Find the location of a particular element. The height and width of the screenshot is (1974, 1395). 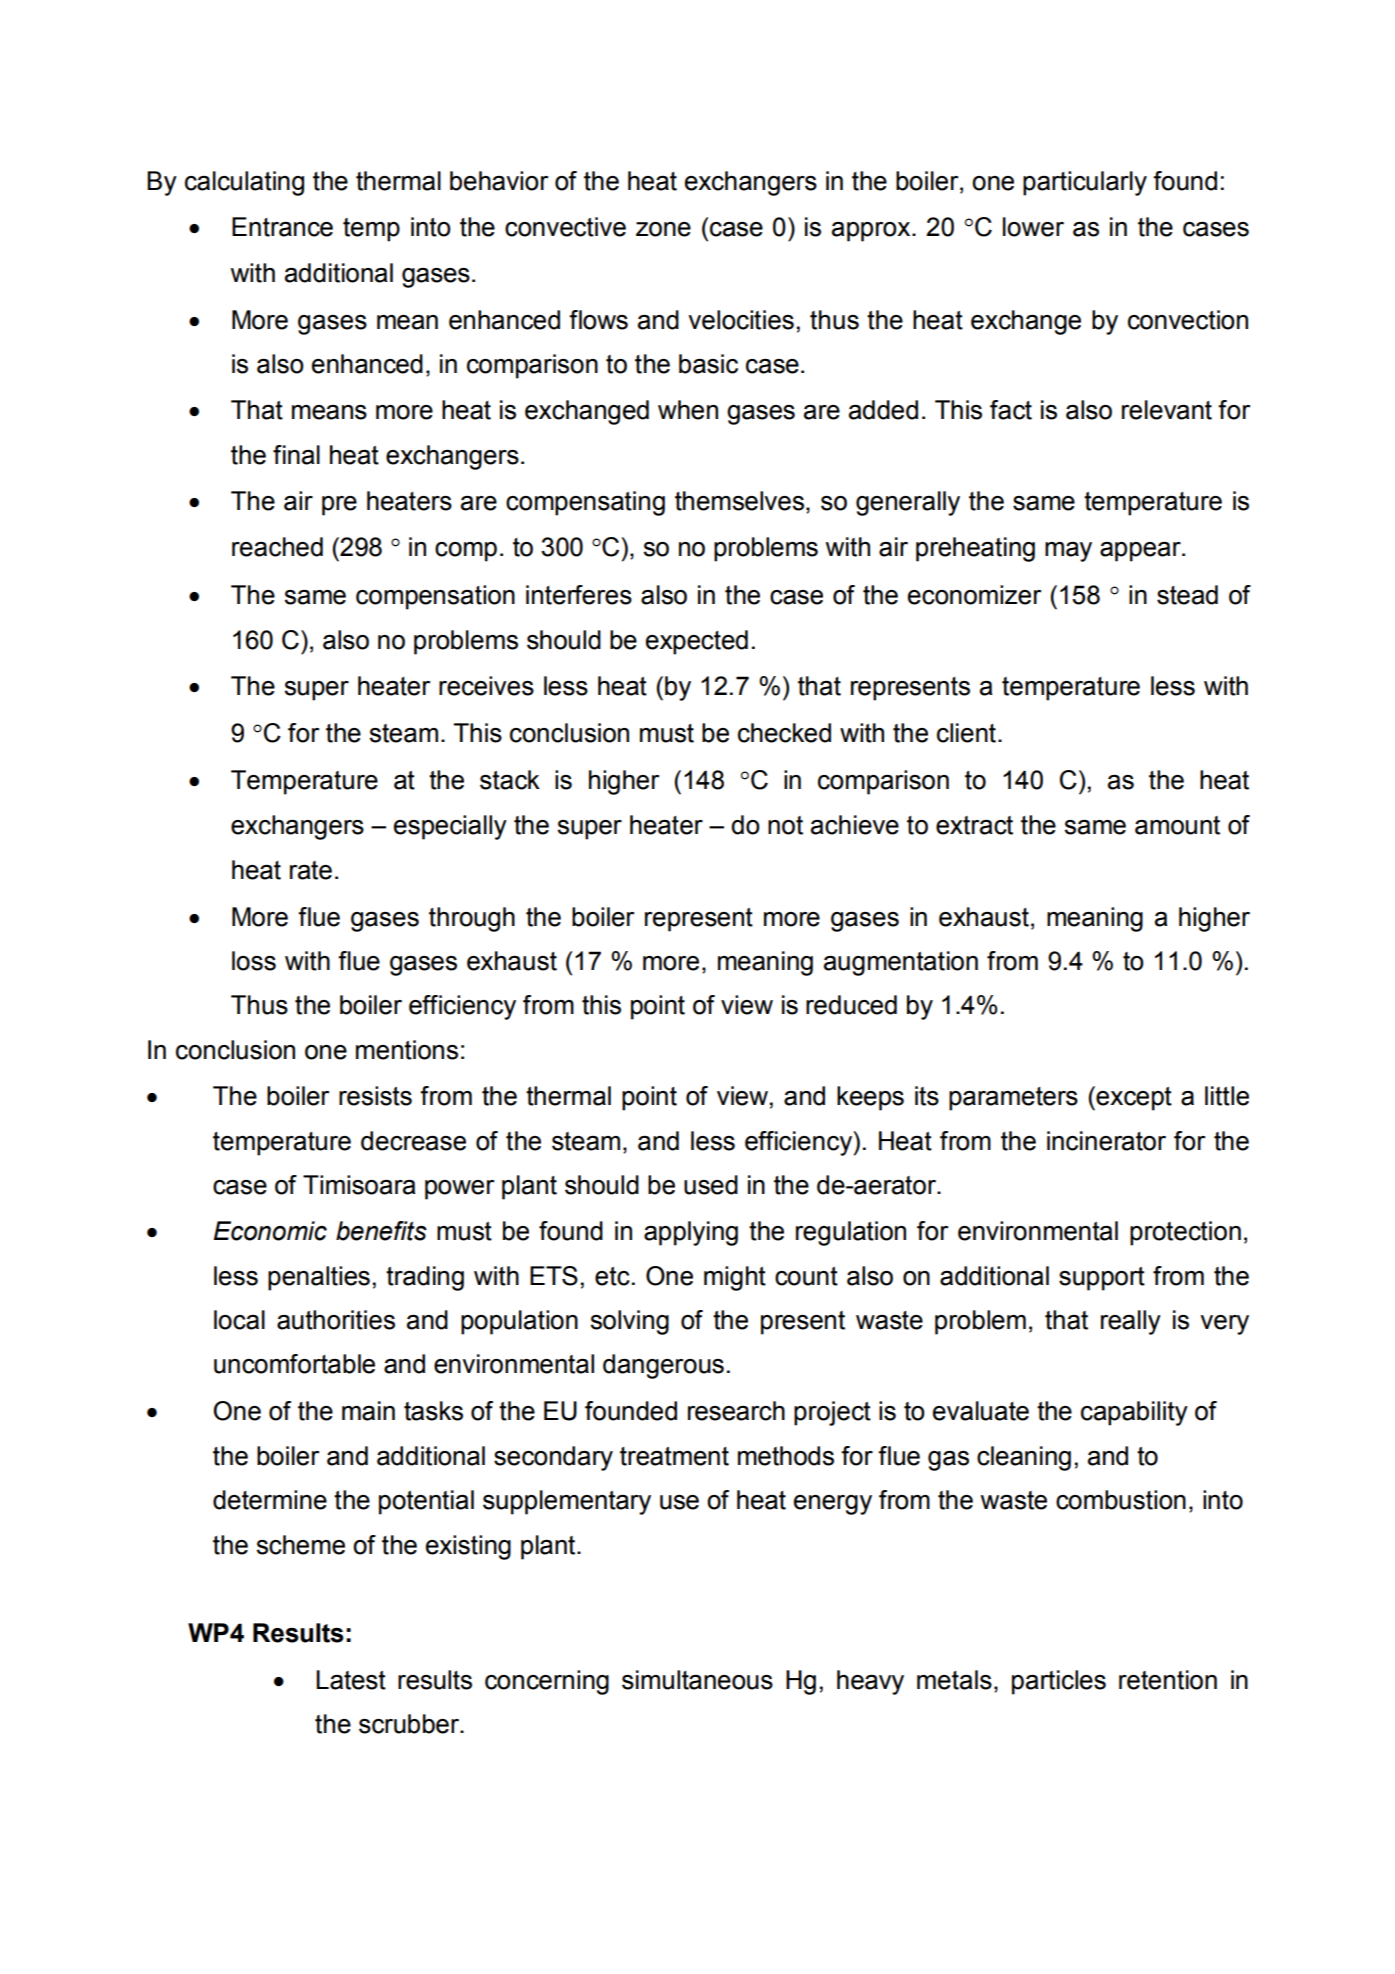

Latest is located at coordinates (351, 1680).
